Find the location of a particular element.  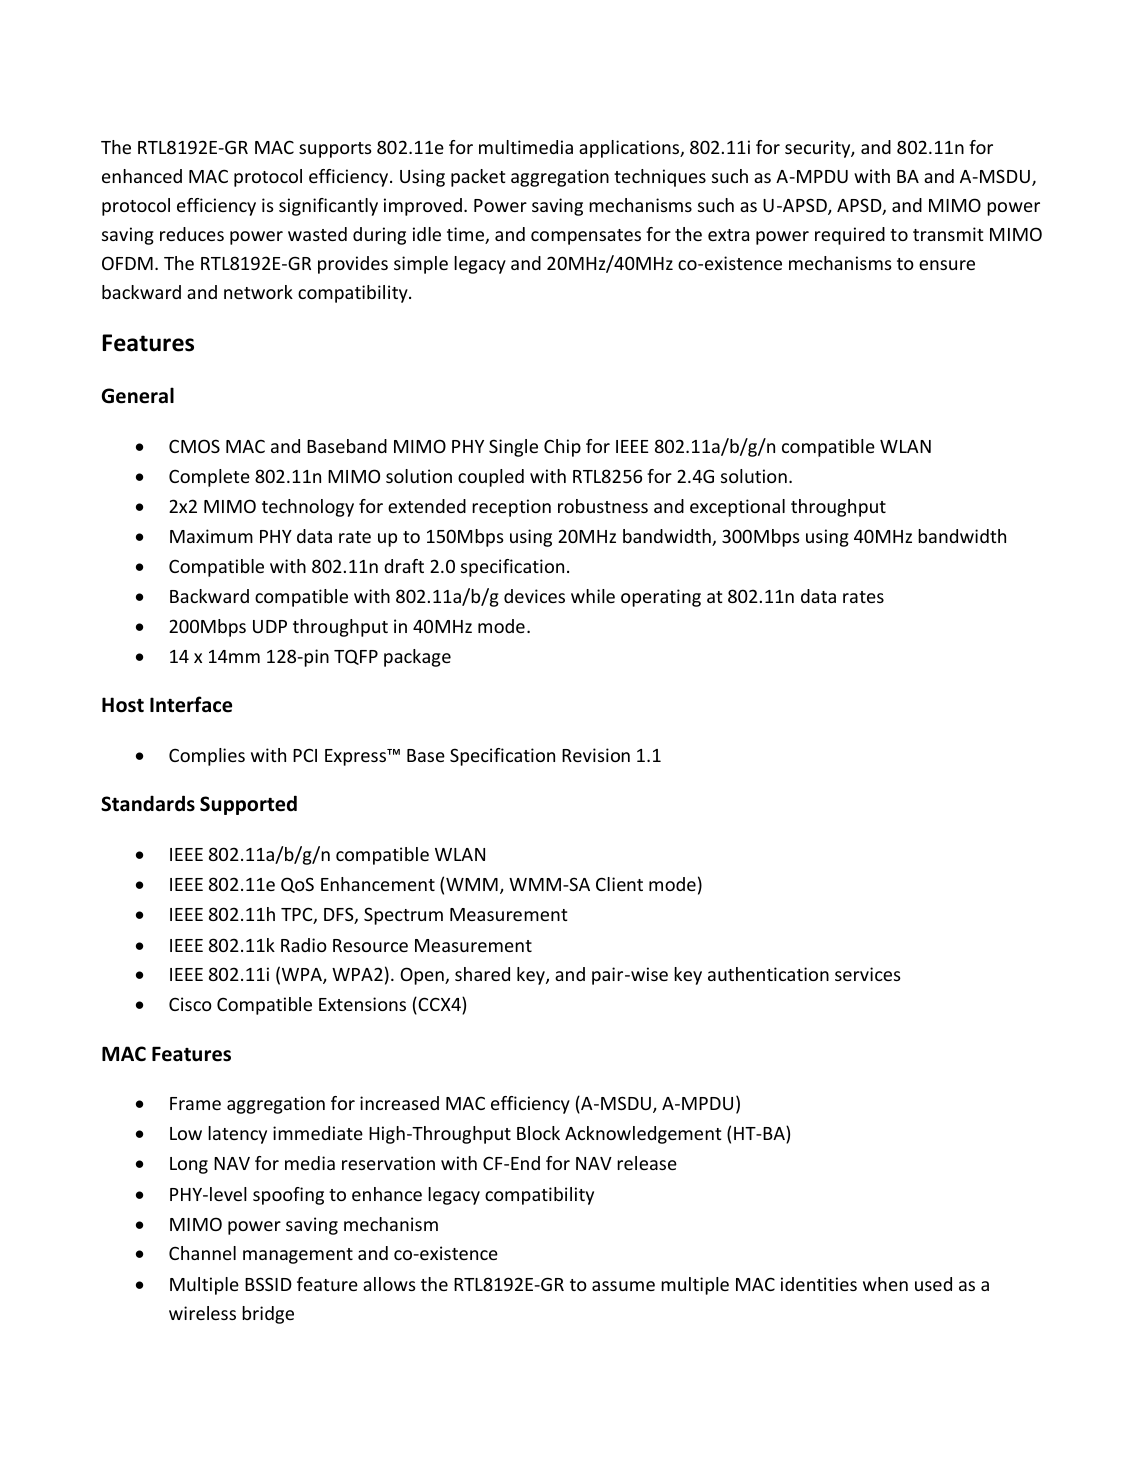

required is located at coordinates (850, 236).
